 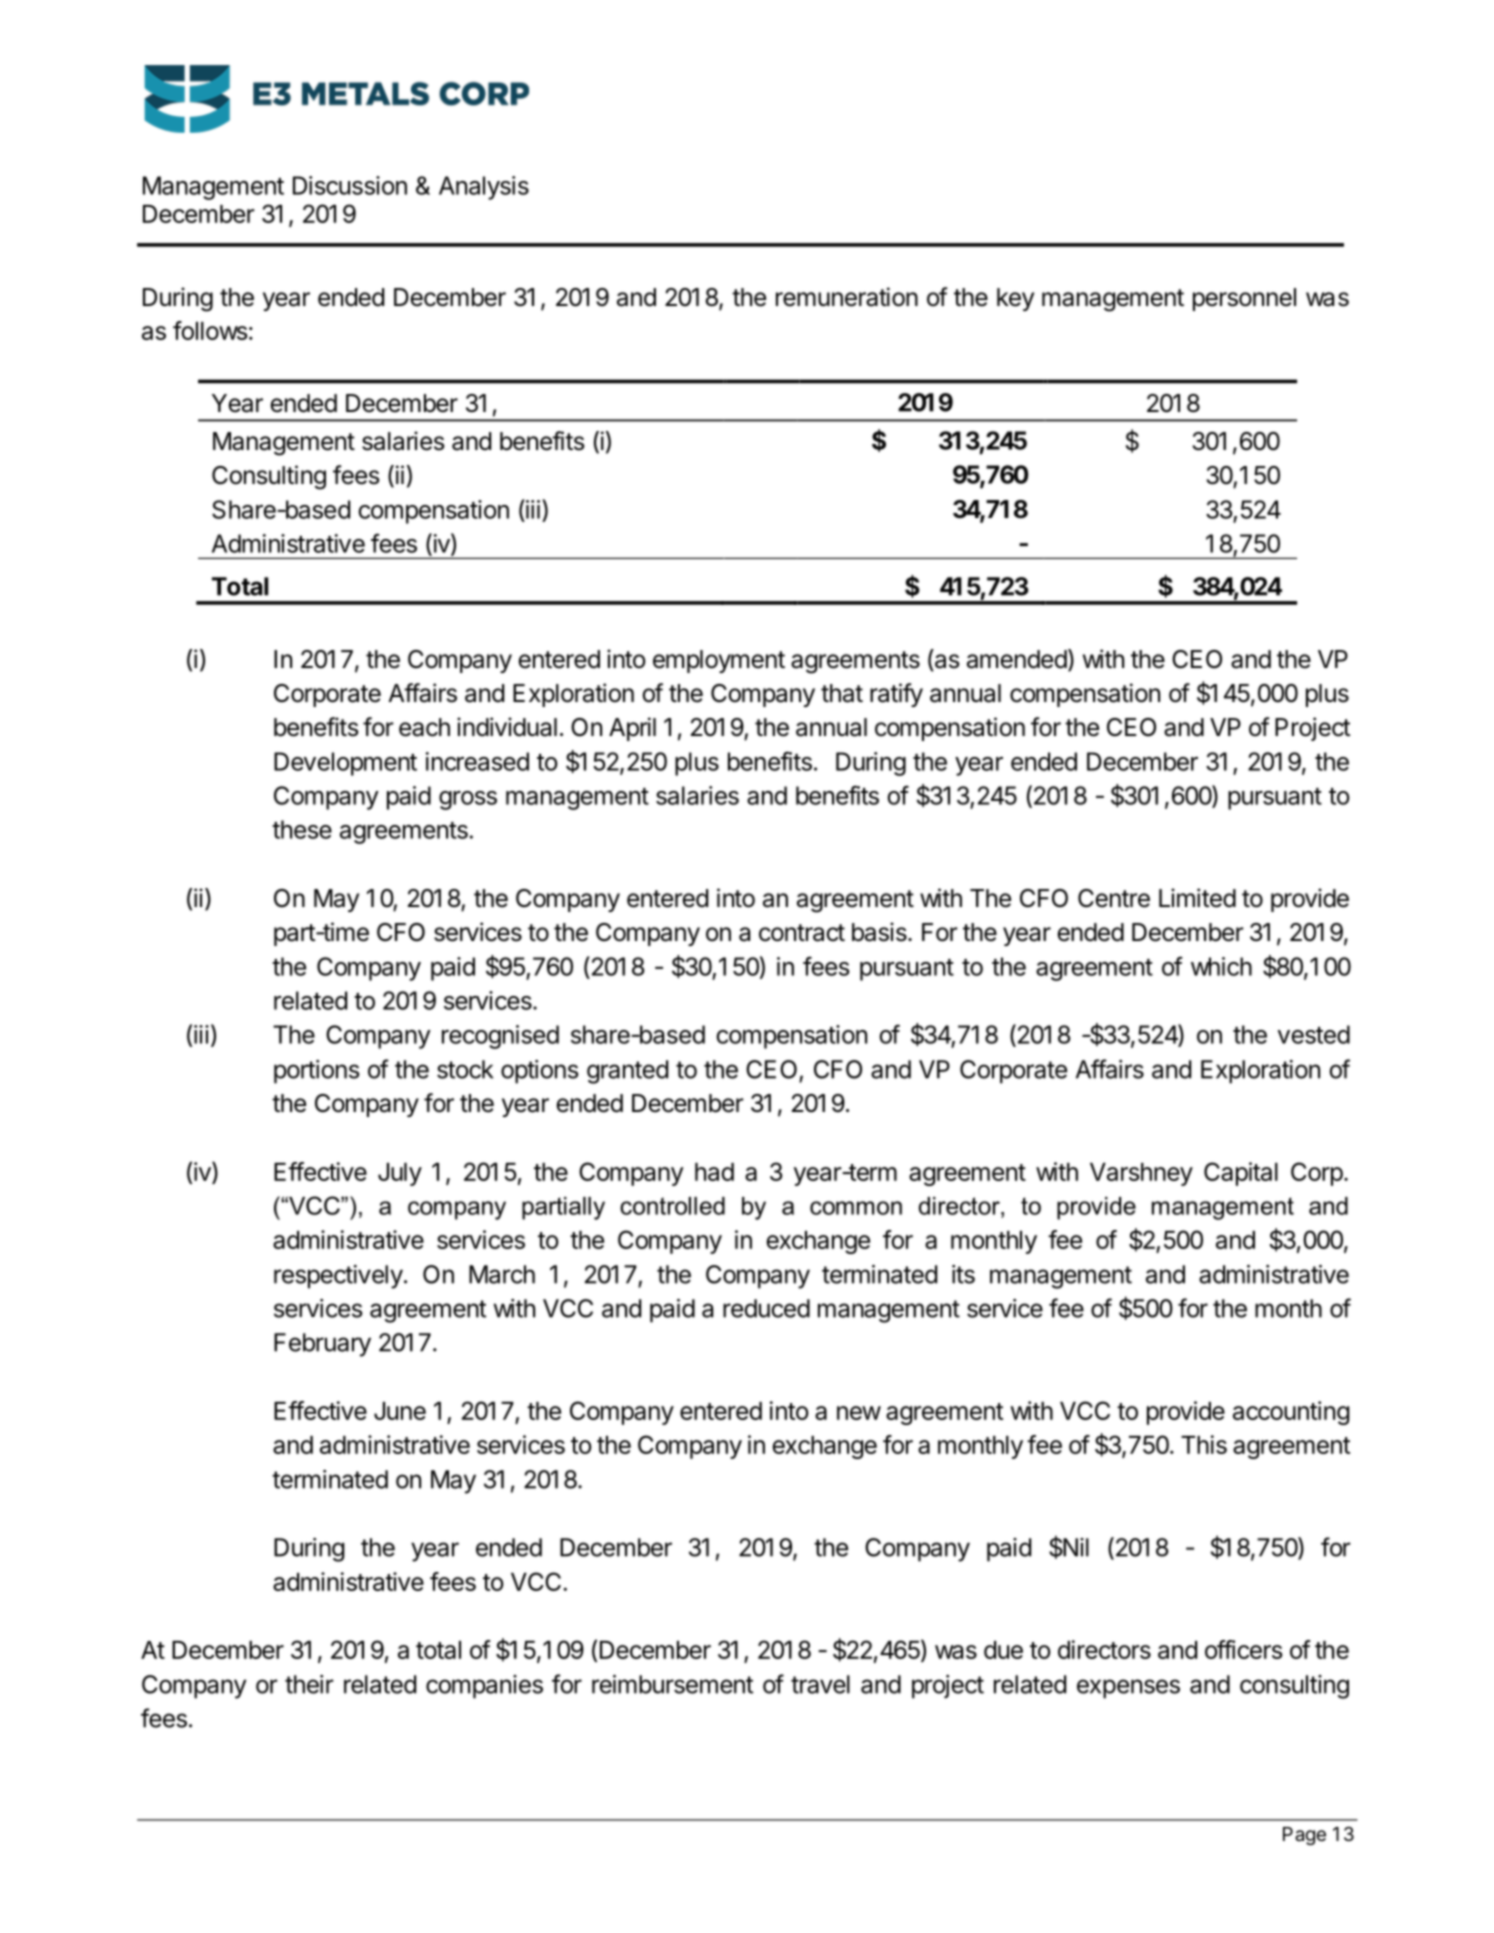 I want to click on Discussion, so click(x=350, y=185).
